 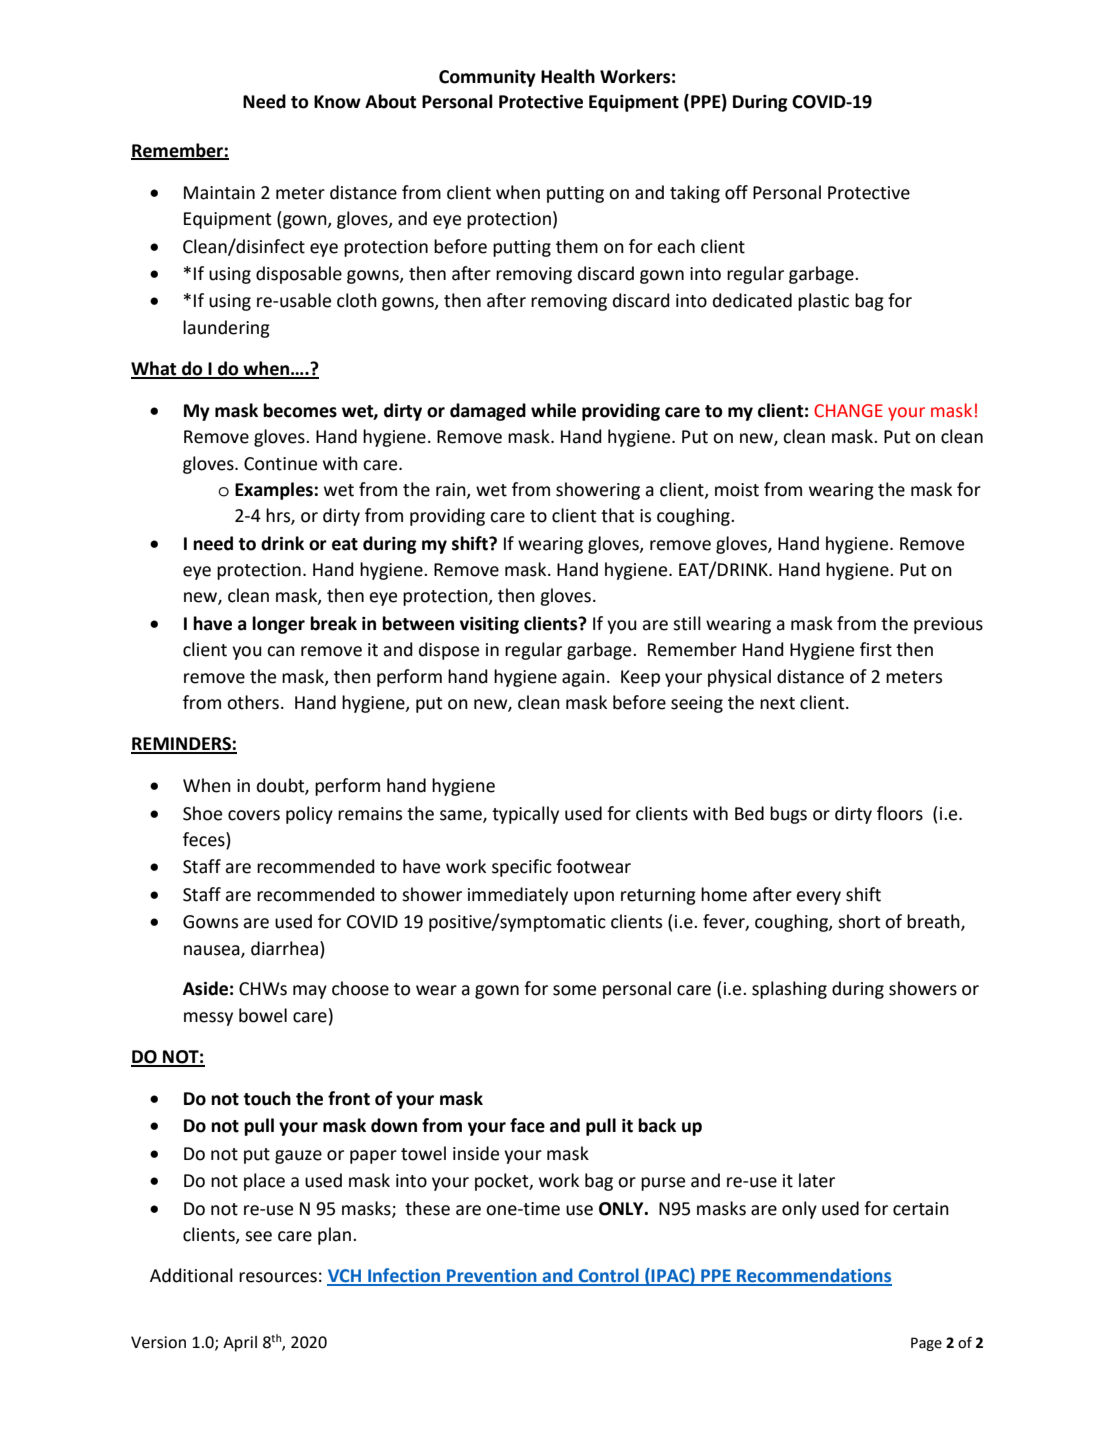 I want to click on off, so click(x=736, y=192).
